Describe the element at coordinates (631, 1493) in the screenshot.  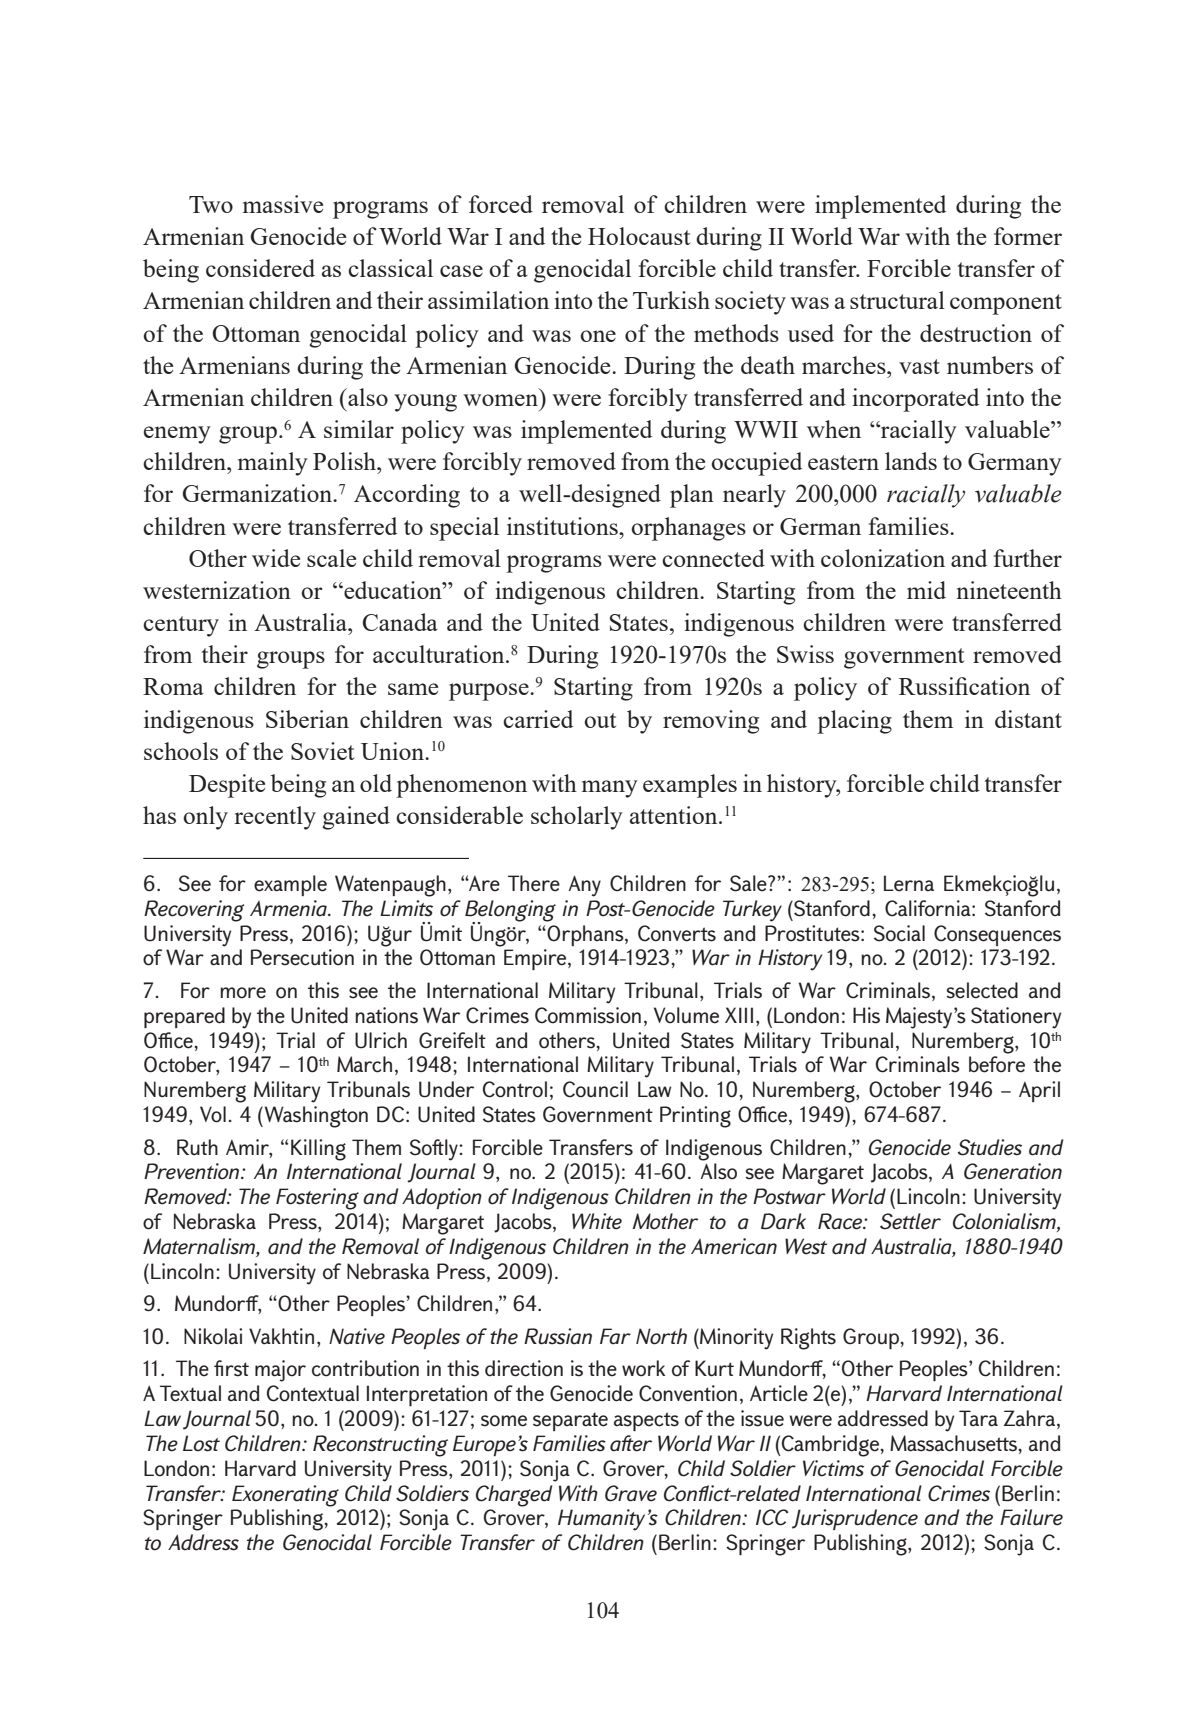
I see `Grave` at that location.
